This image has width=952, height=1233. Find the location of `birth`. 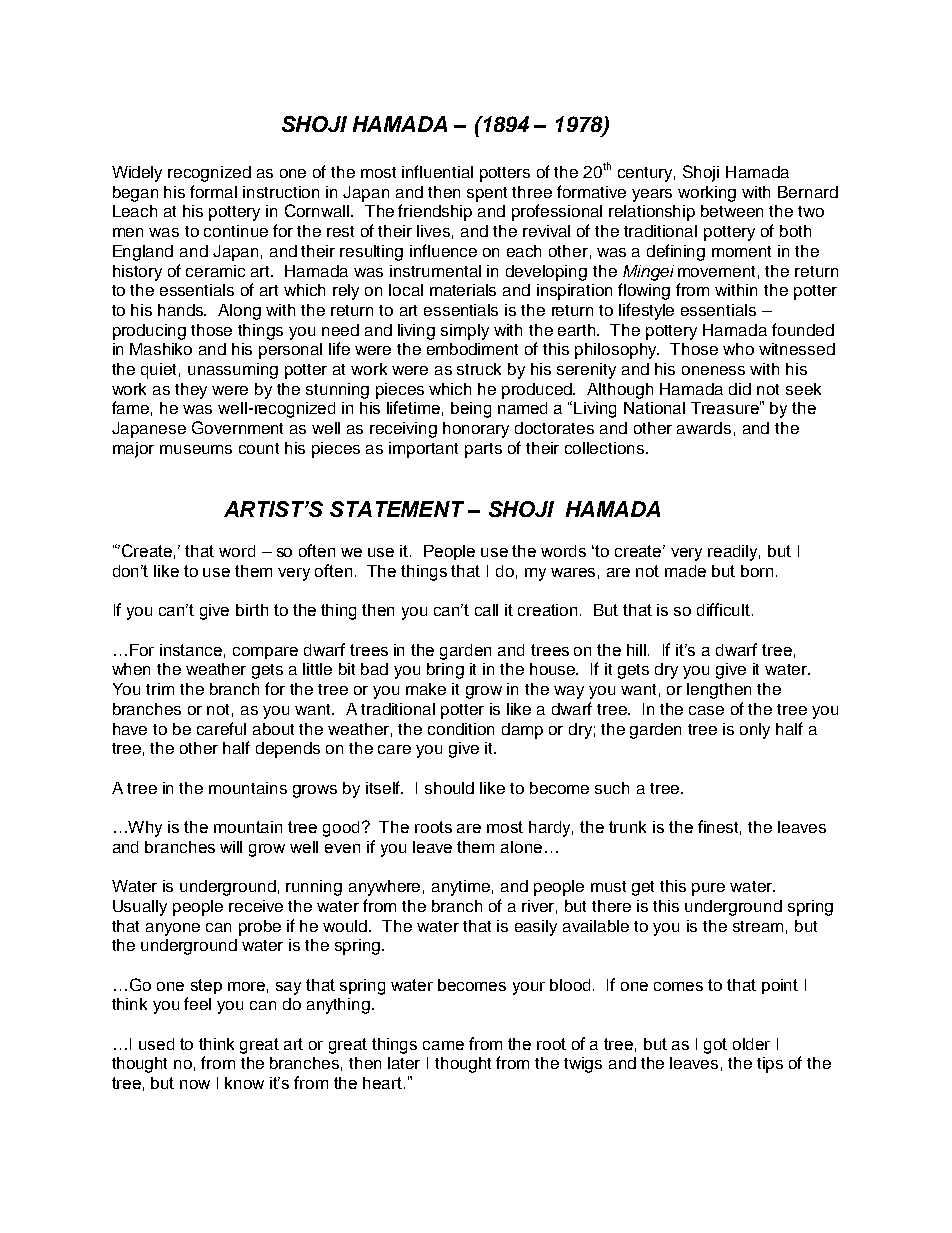

birth is located at coordinates (252, 610).
